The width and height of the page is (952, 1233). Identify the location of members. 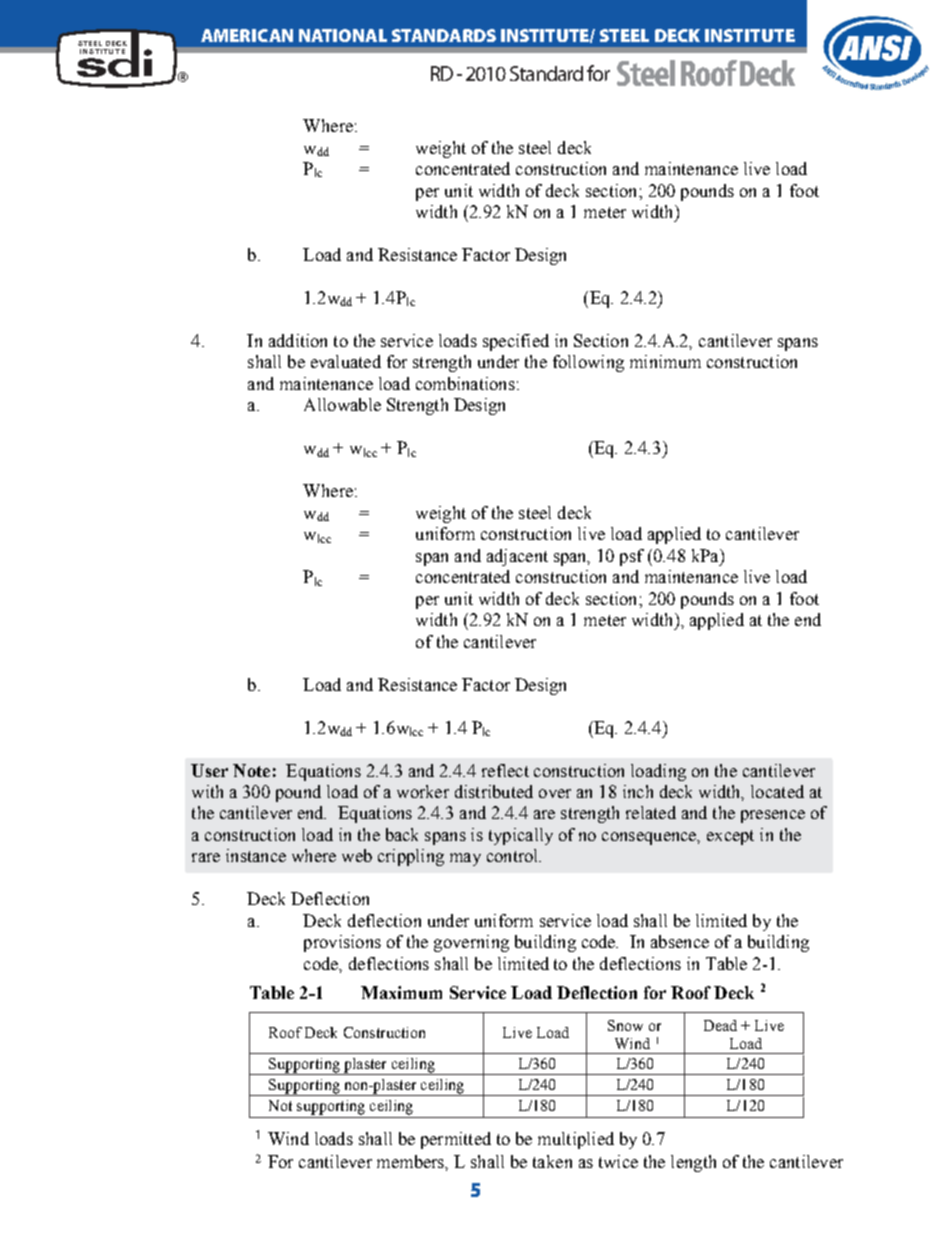
(411, 1161).
